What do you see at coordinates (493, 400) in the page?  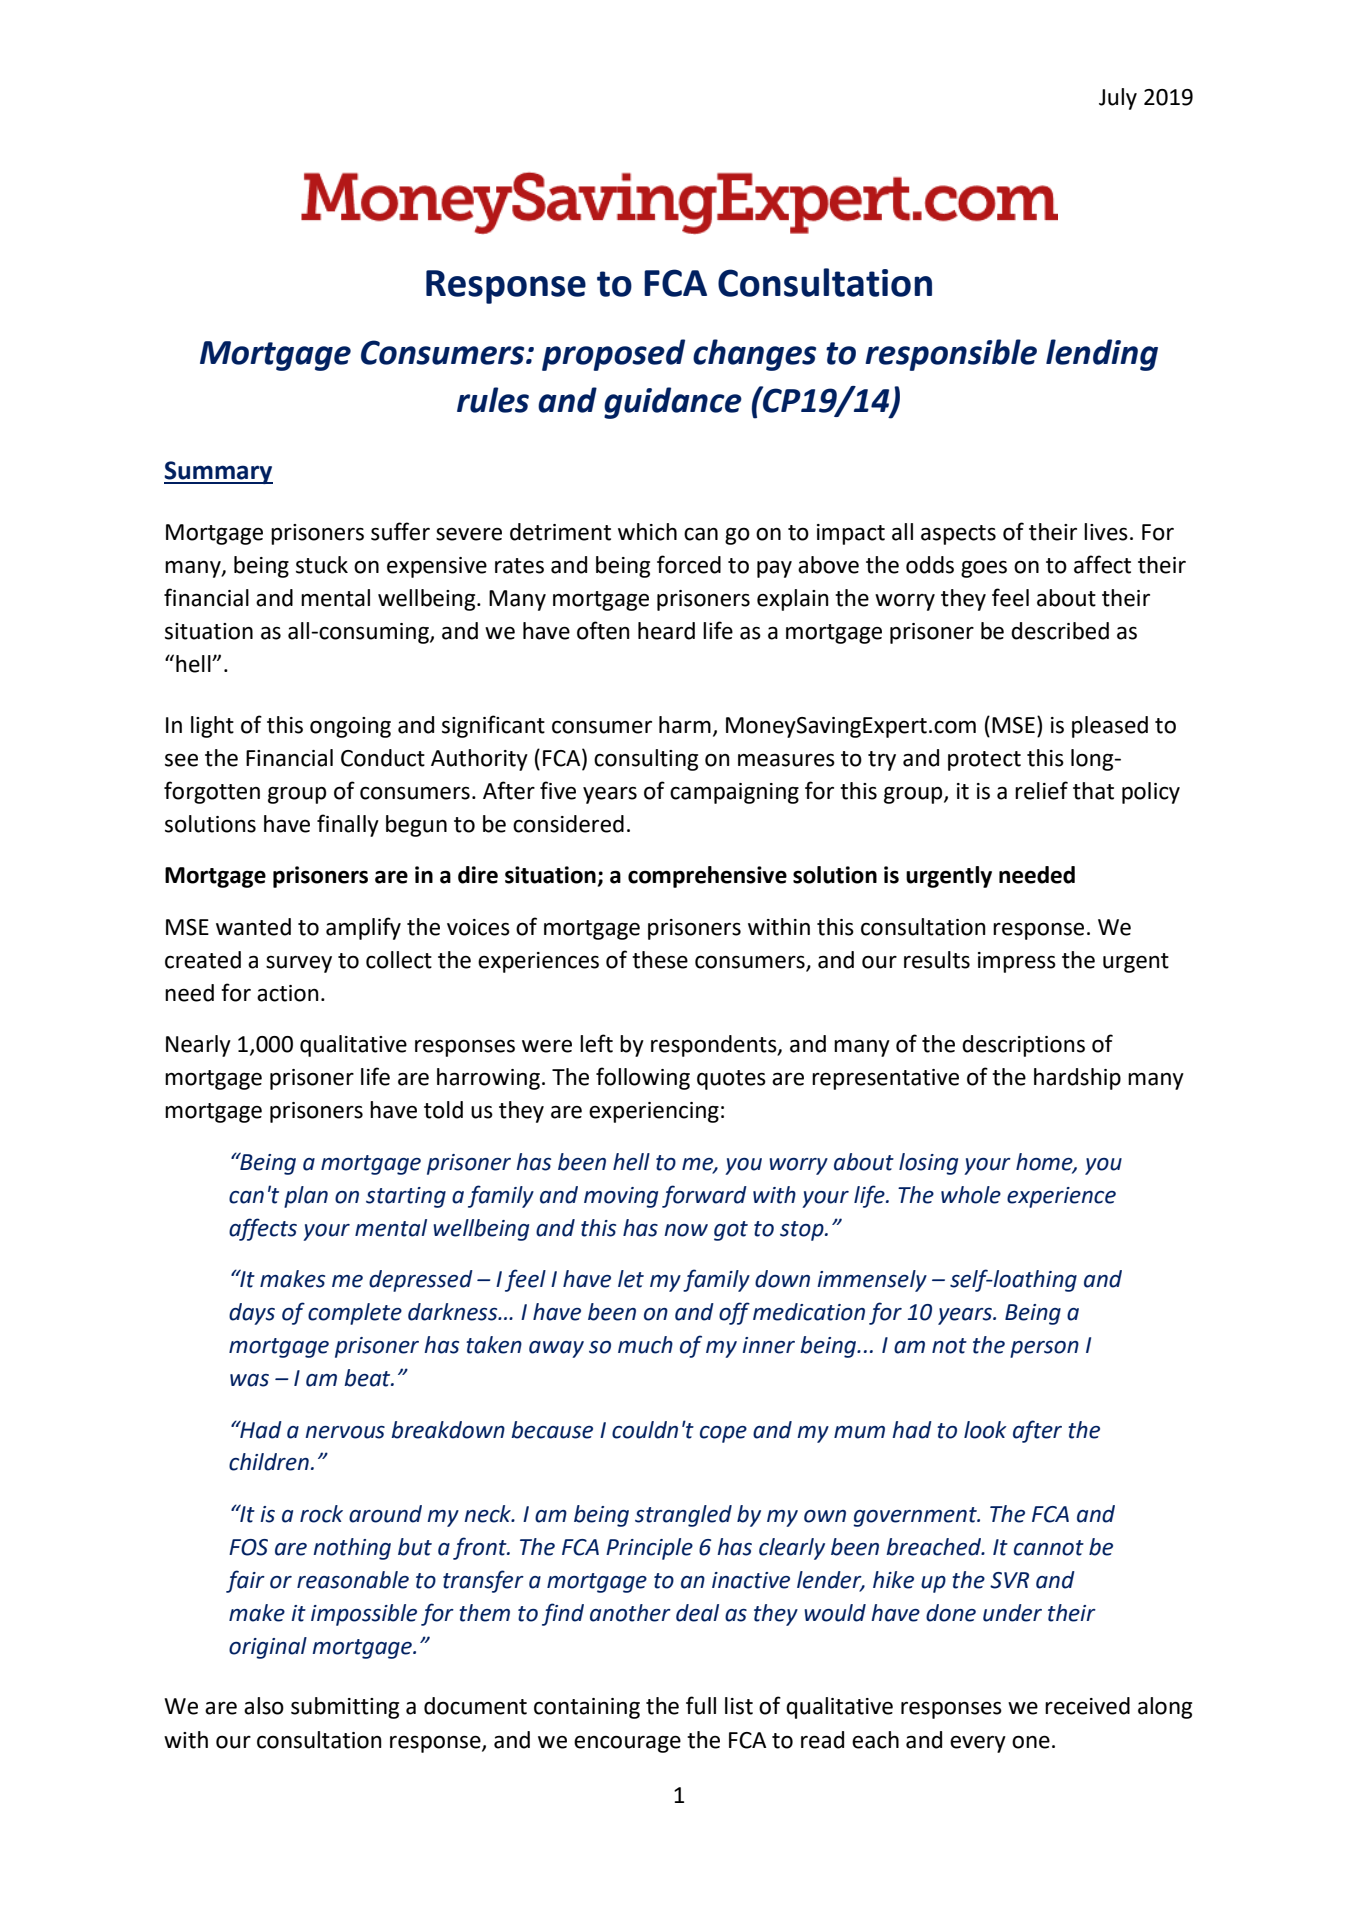 I see `rules` at bounding box center [493, 400].
